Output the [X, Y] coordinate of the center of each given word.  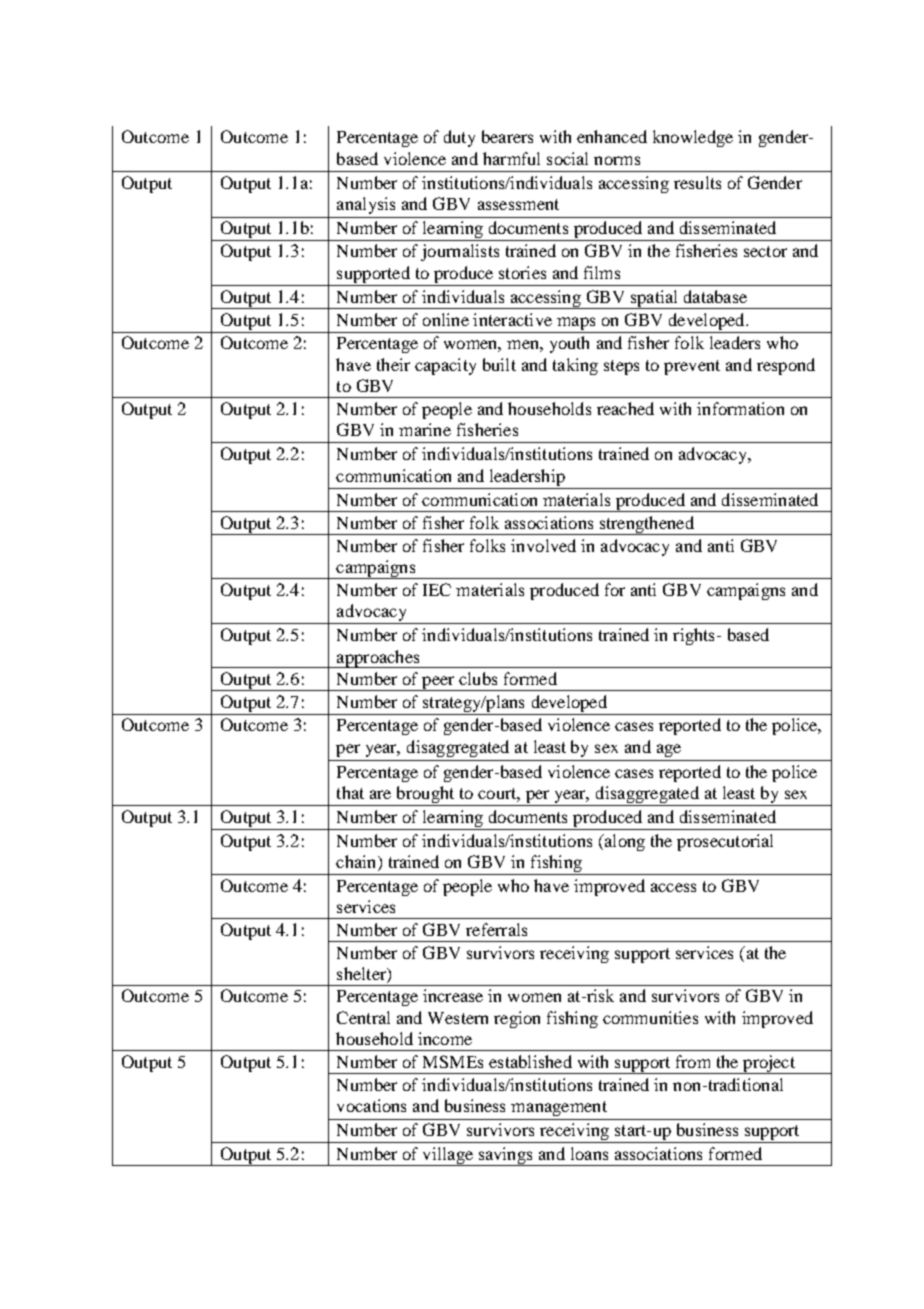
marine [425, 429]
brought [425, 796]
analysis [366, 205]
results [697, 182]
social [567, 158]
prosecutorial [725, 842]
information [740, 408]
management [559, 1108]
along [623, 842]
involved [543, 545]
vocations [371, 1105]
